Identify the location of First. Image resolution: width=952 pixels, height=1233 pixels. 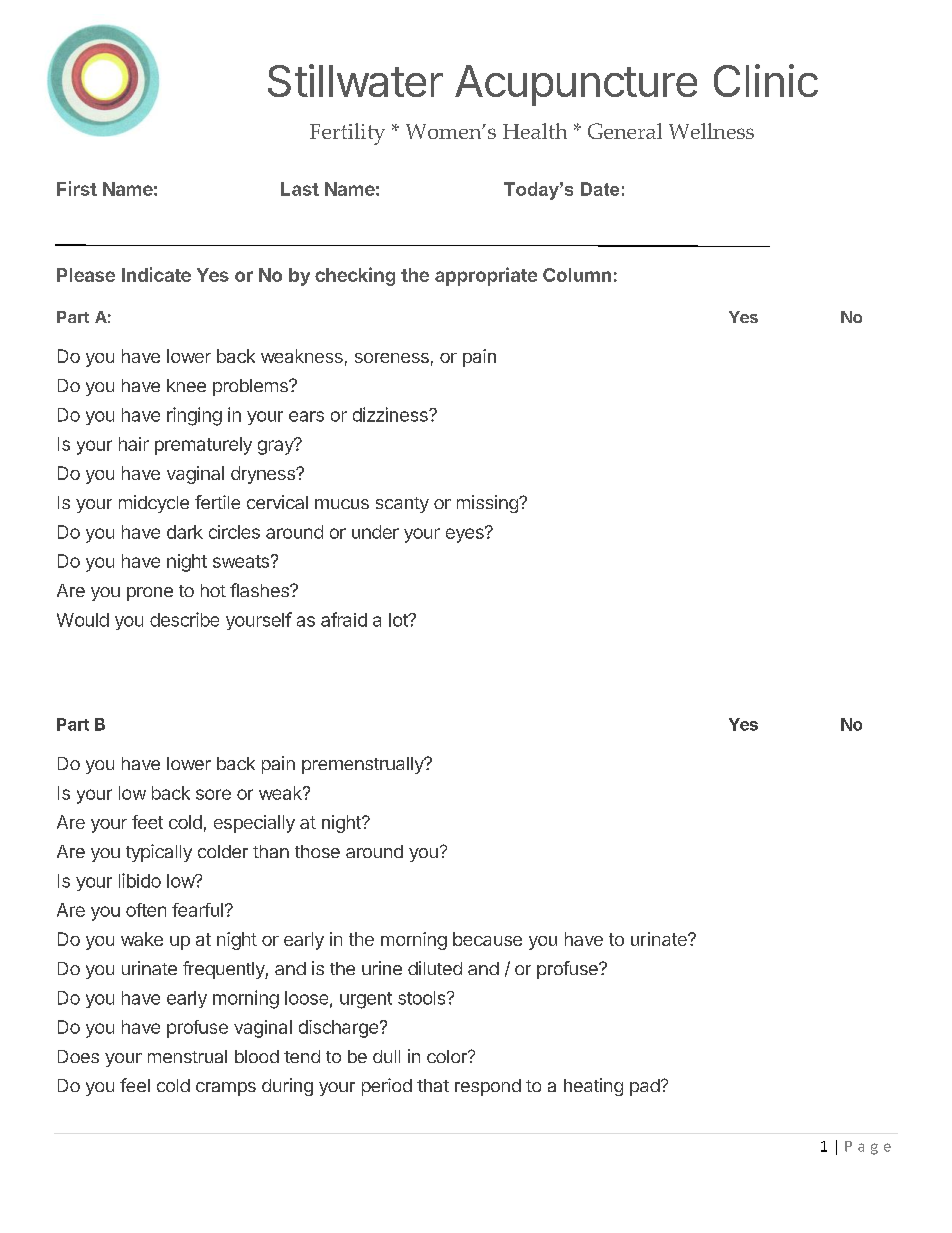
(77, 188).
